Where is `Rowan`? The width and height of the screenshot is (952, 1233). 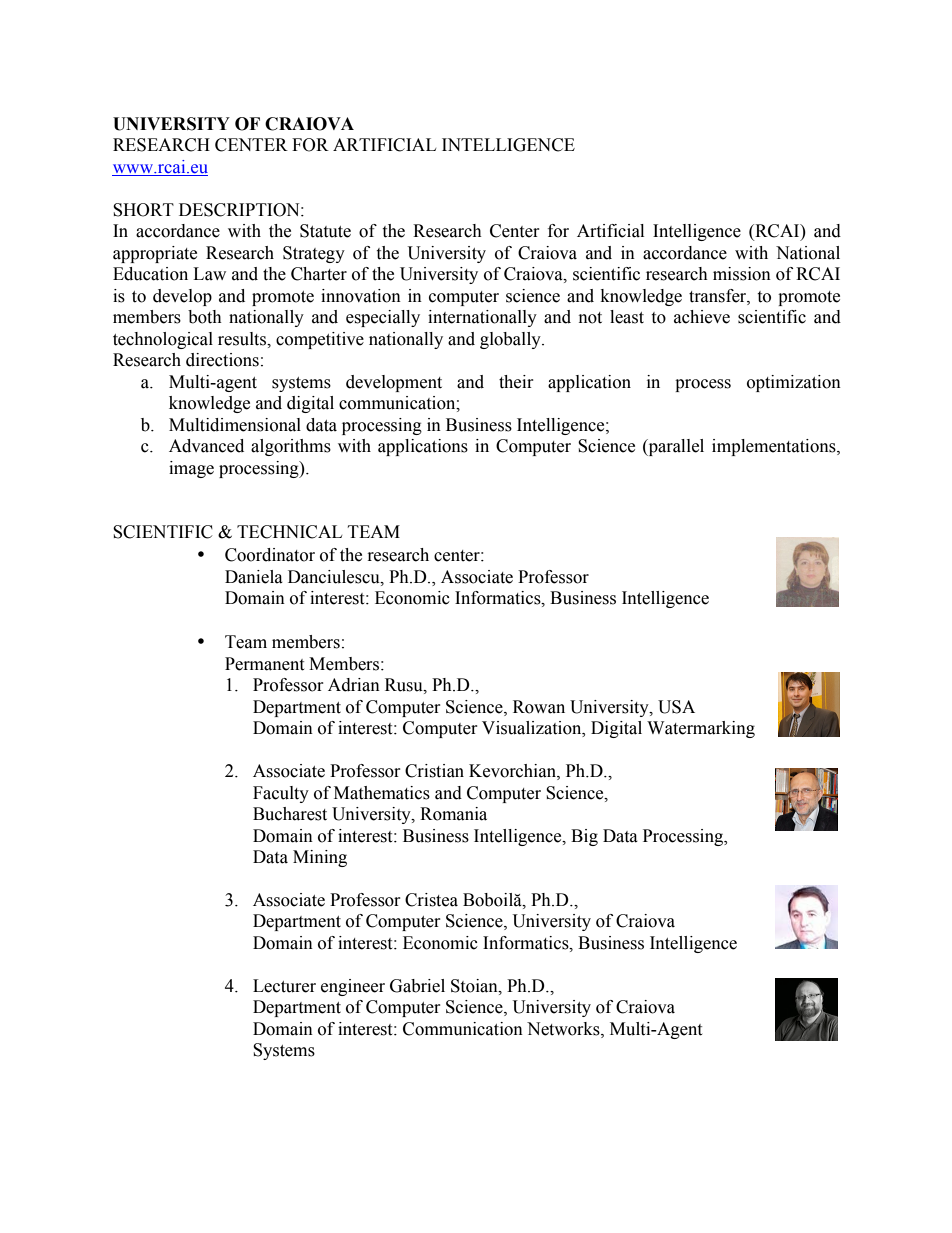 Rowan is located at coordinates (539, 707).
